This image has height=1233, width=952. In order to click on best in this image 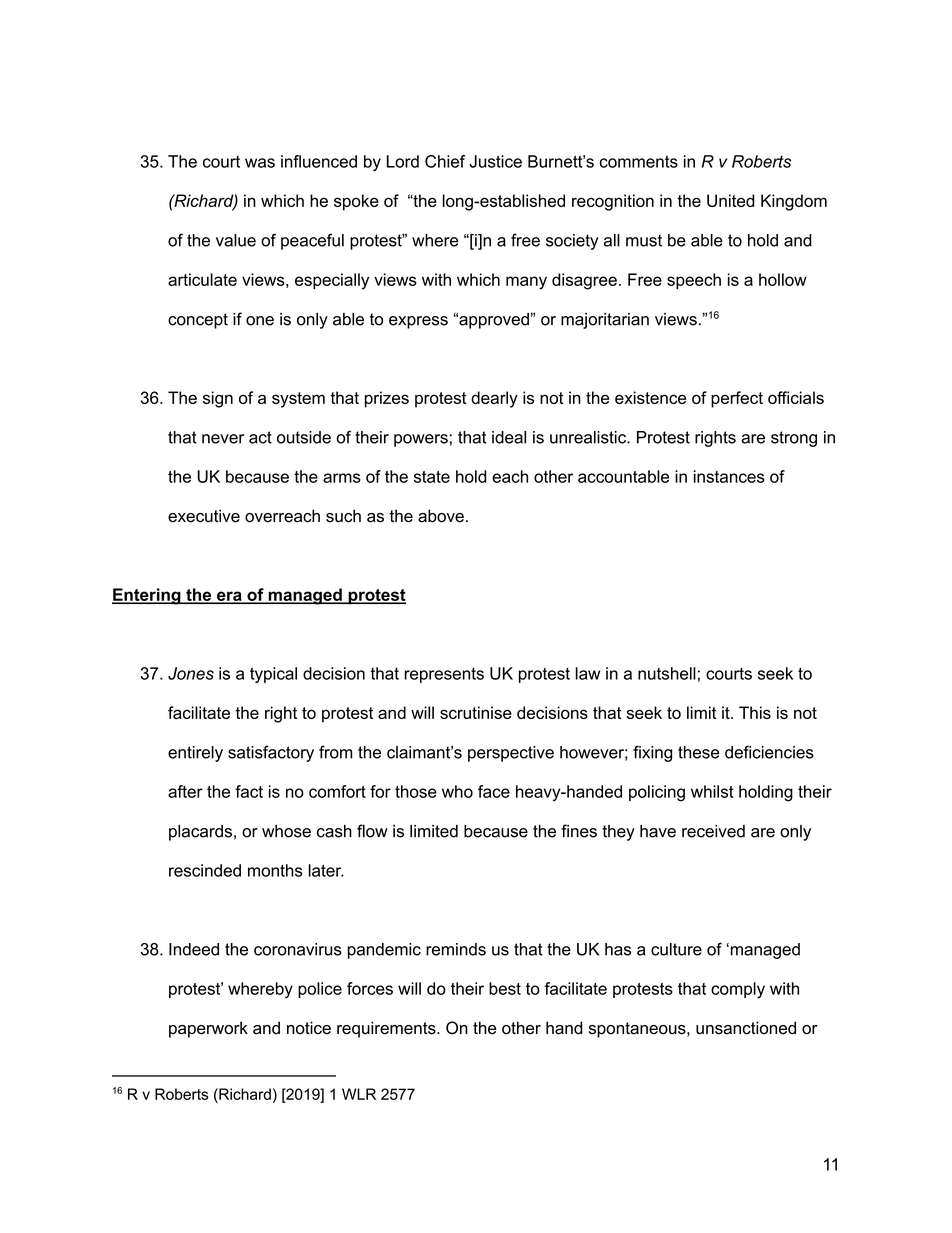, I will do `click(505, 988)`.
